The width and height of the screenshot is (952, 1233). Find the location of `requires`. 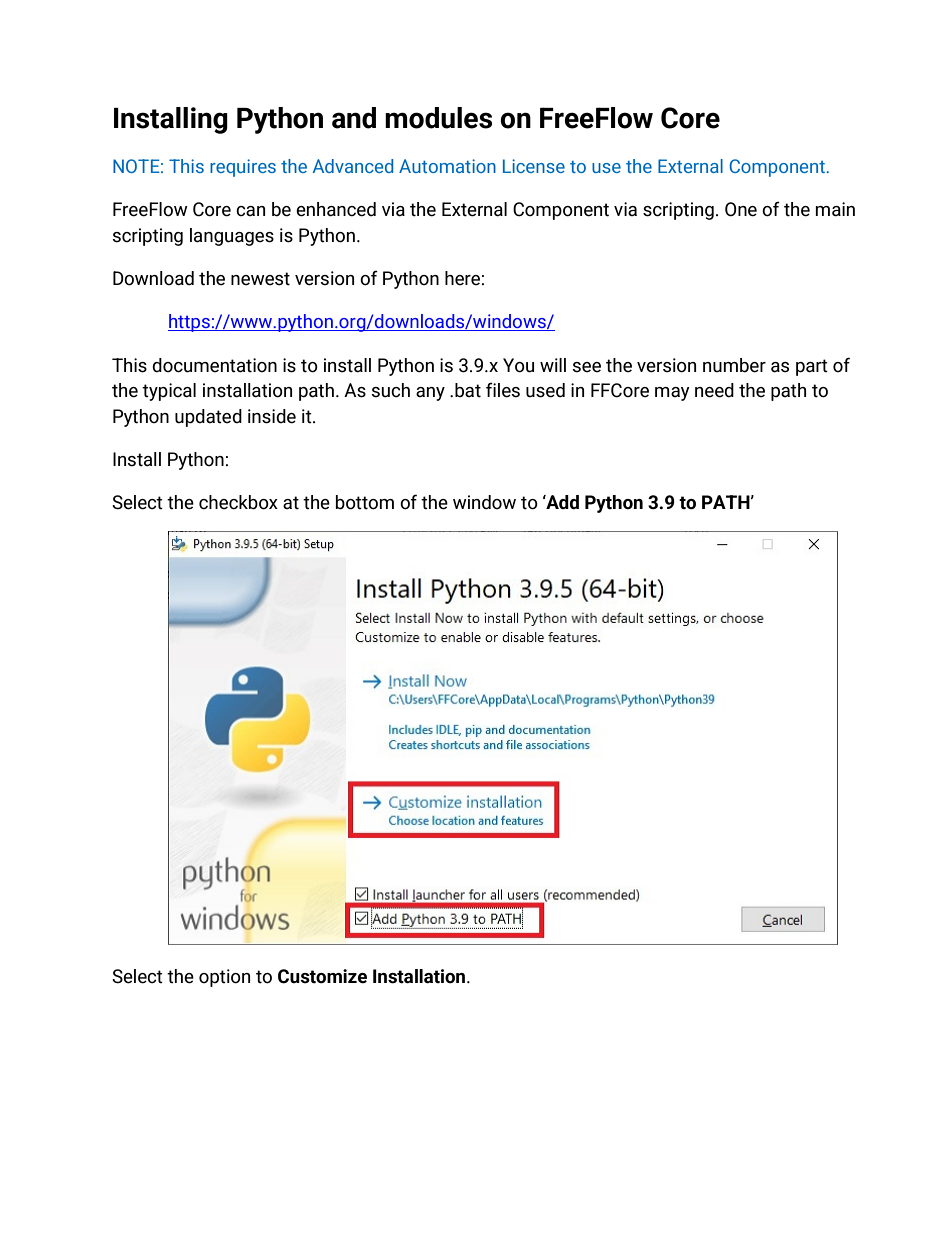

requires is located at coordinates (243, 168).
